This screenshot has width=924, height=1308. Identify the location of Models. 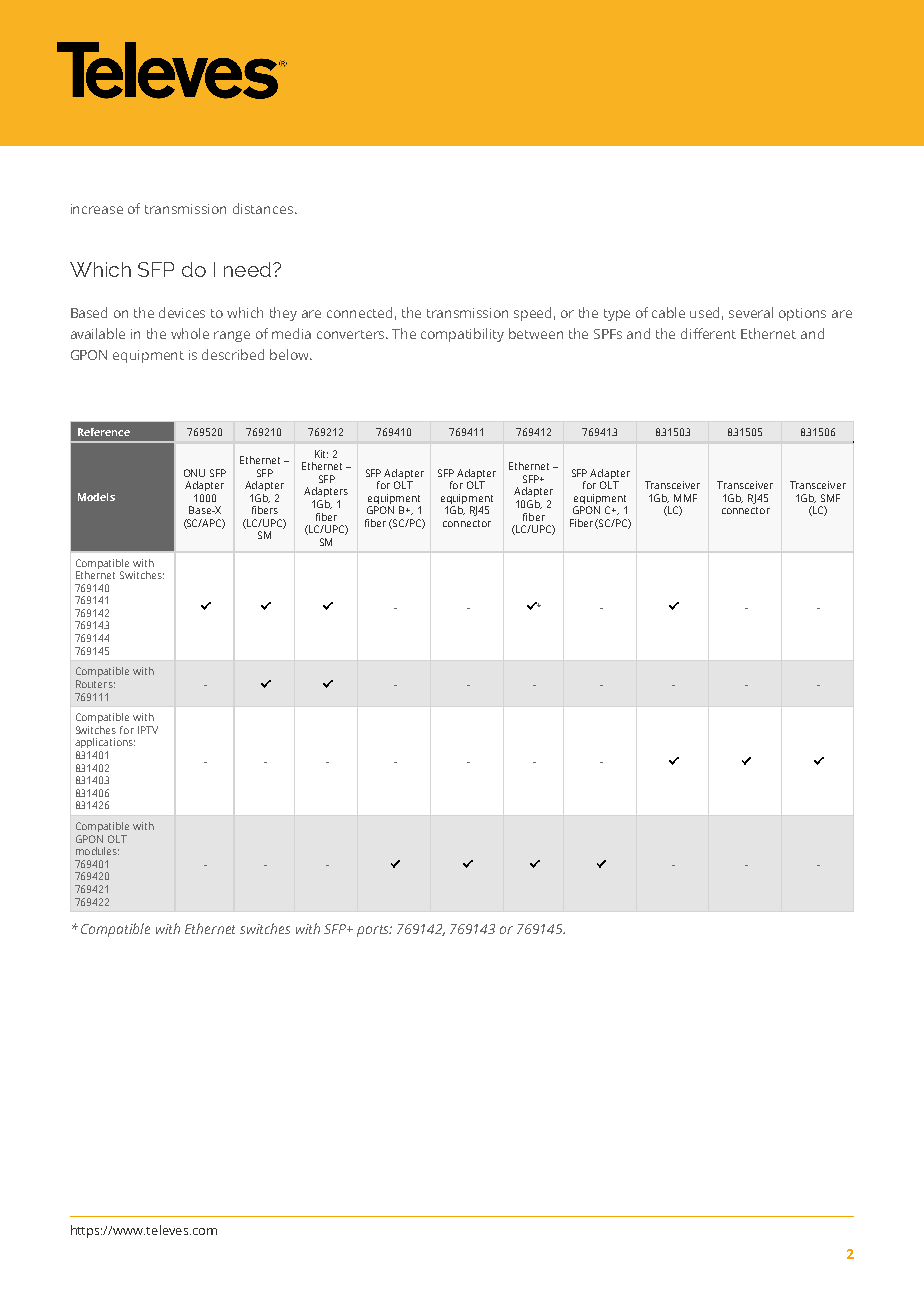
(96, 497).
